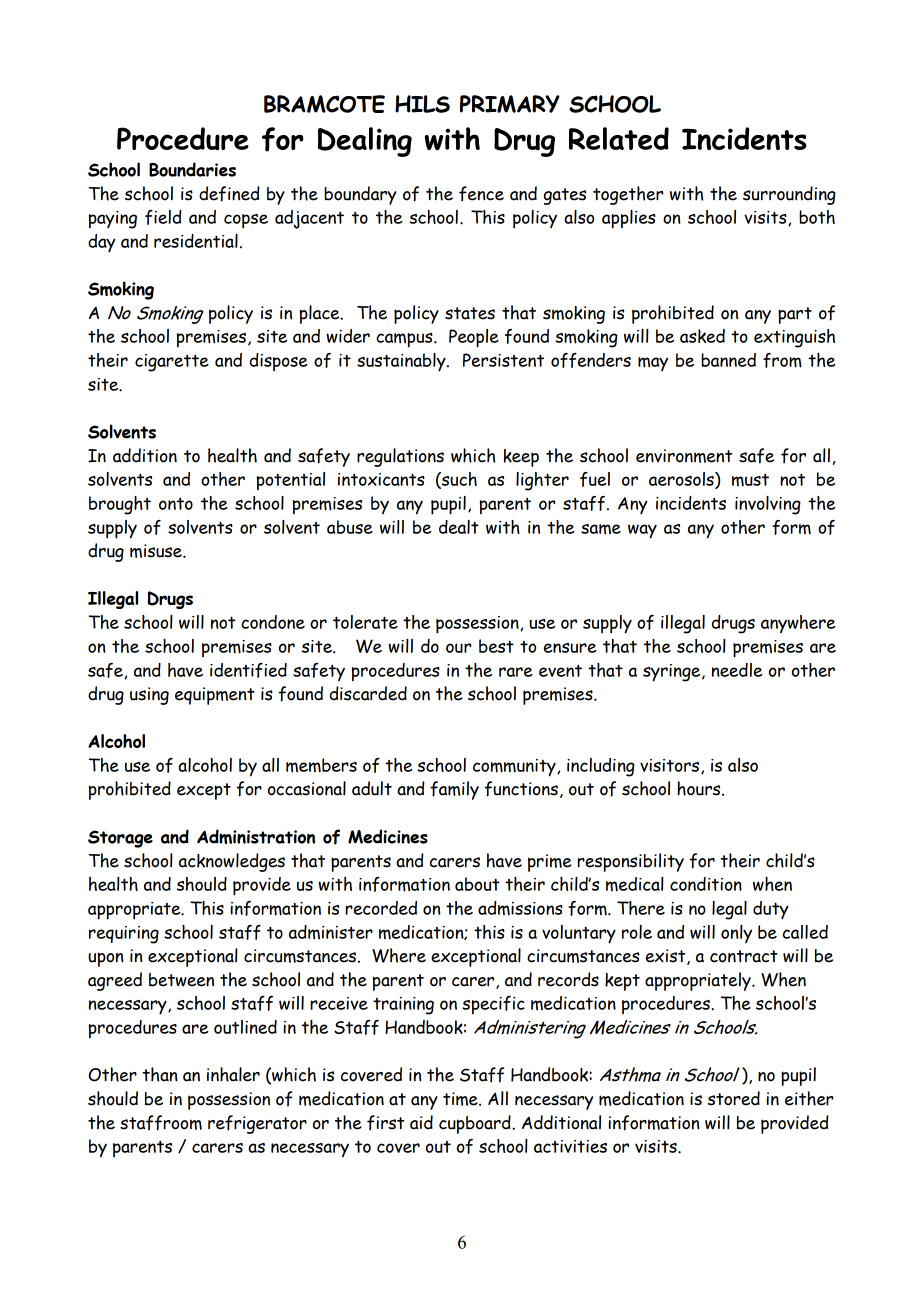  What do you see at coordinates (461, 1099) in the screenshot?
I see `time` at bounding box center [461, 1099].
